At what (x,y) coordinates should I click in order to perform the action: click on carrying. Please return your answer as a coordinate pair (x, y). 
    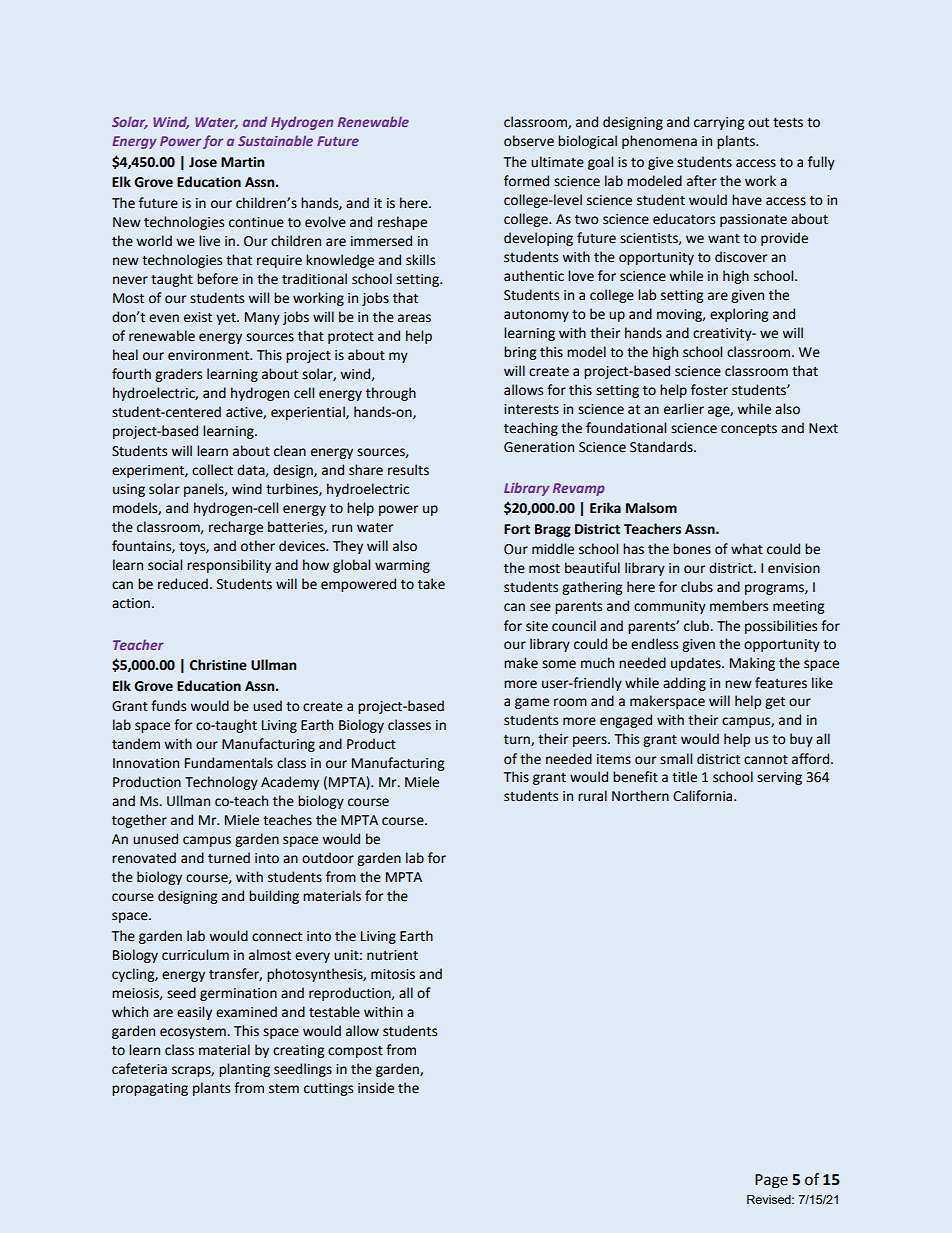
    Looking at the image, I should click on (719, 123).
